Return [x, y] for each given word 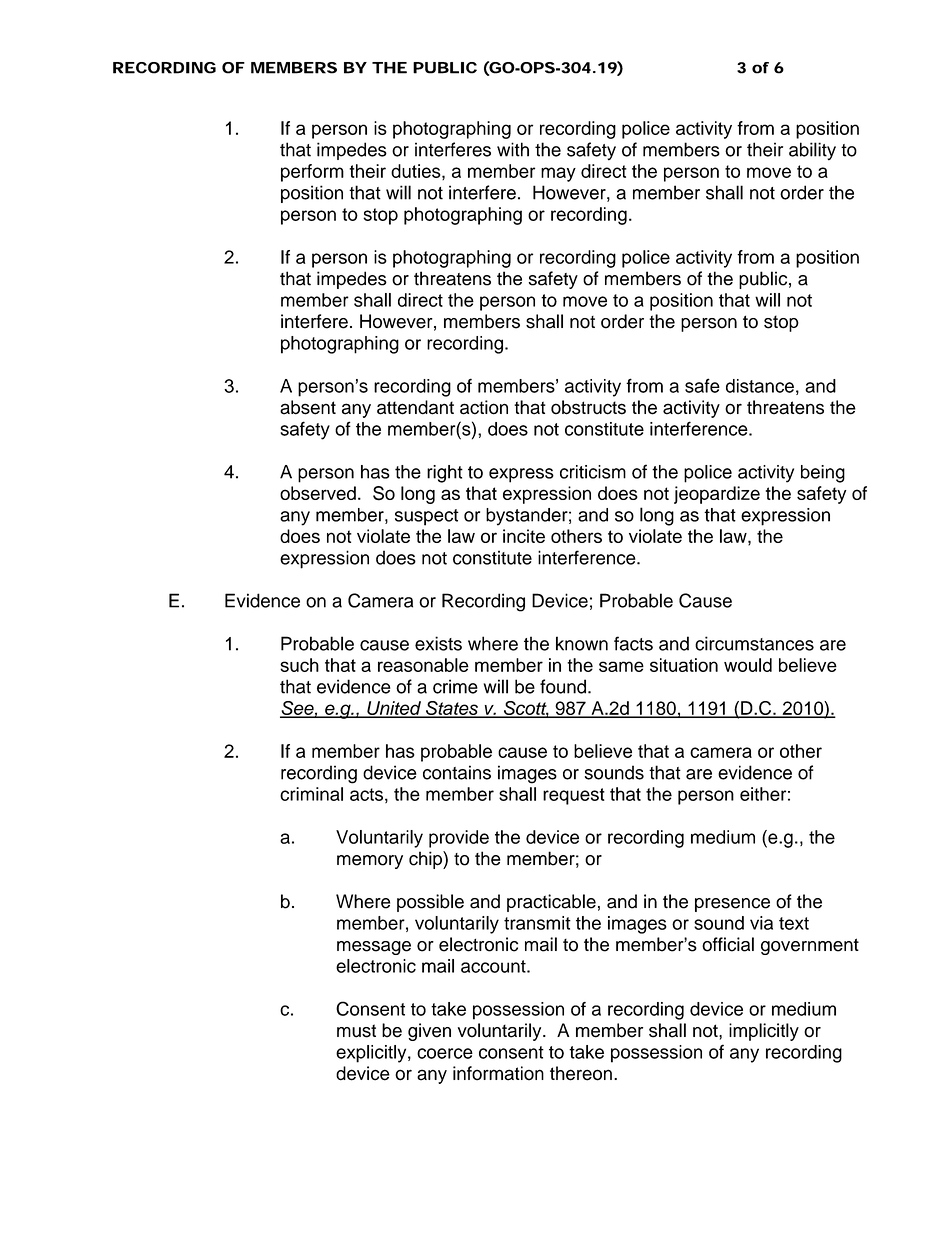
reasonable [423, 665]
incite [524, 536]
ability [812, 151]
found [563, 686]
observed [318, 493]
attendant [415, 407]
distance [760, 386]
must [356, 1031]
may [558, 174]
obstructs [588, 407]
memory [370, 862]
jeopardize [717, 495]
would [748, 665]
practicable [551, 903]
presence [732, 905]
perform [312, 173]
